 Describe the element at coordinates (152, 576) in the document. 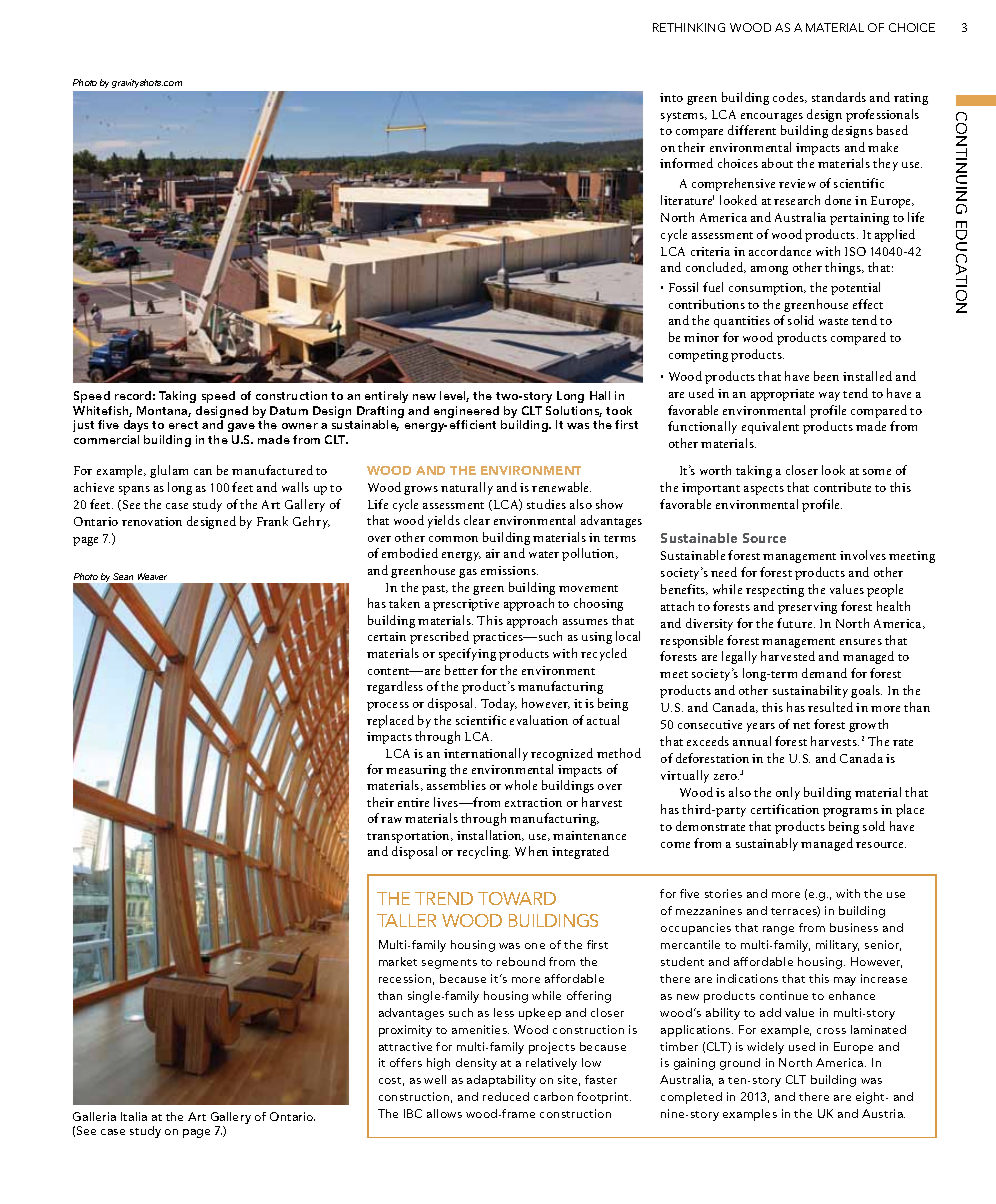

I see `Weaver` at that location.
